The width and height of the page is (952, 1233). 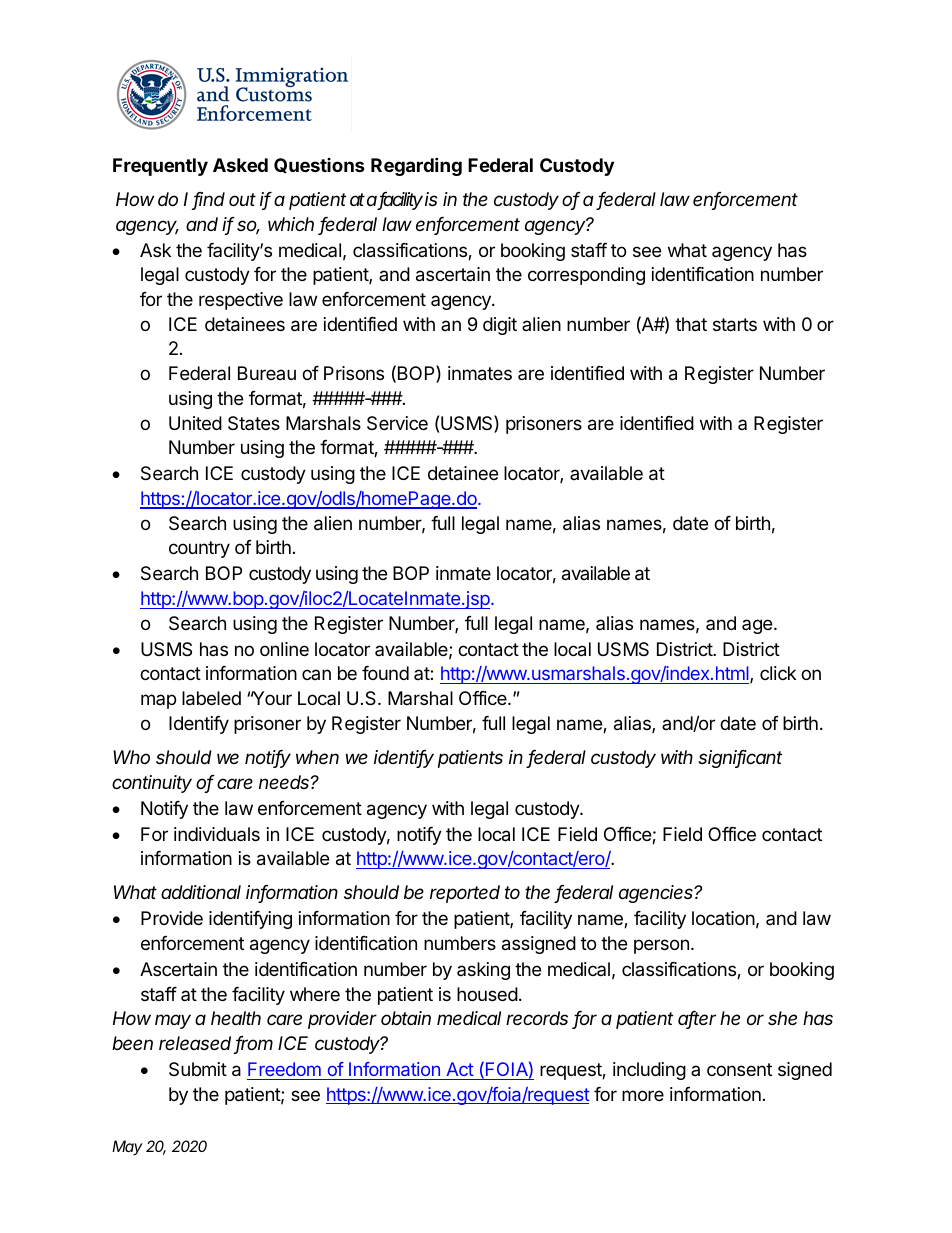 What do you see at coordinates (195, 423) in the page?
I see `United` at bounding box center [195, 423].
